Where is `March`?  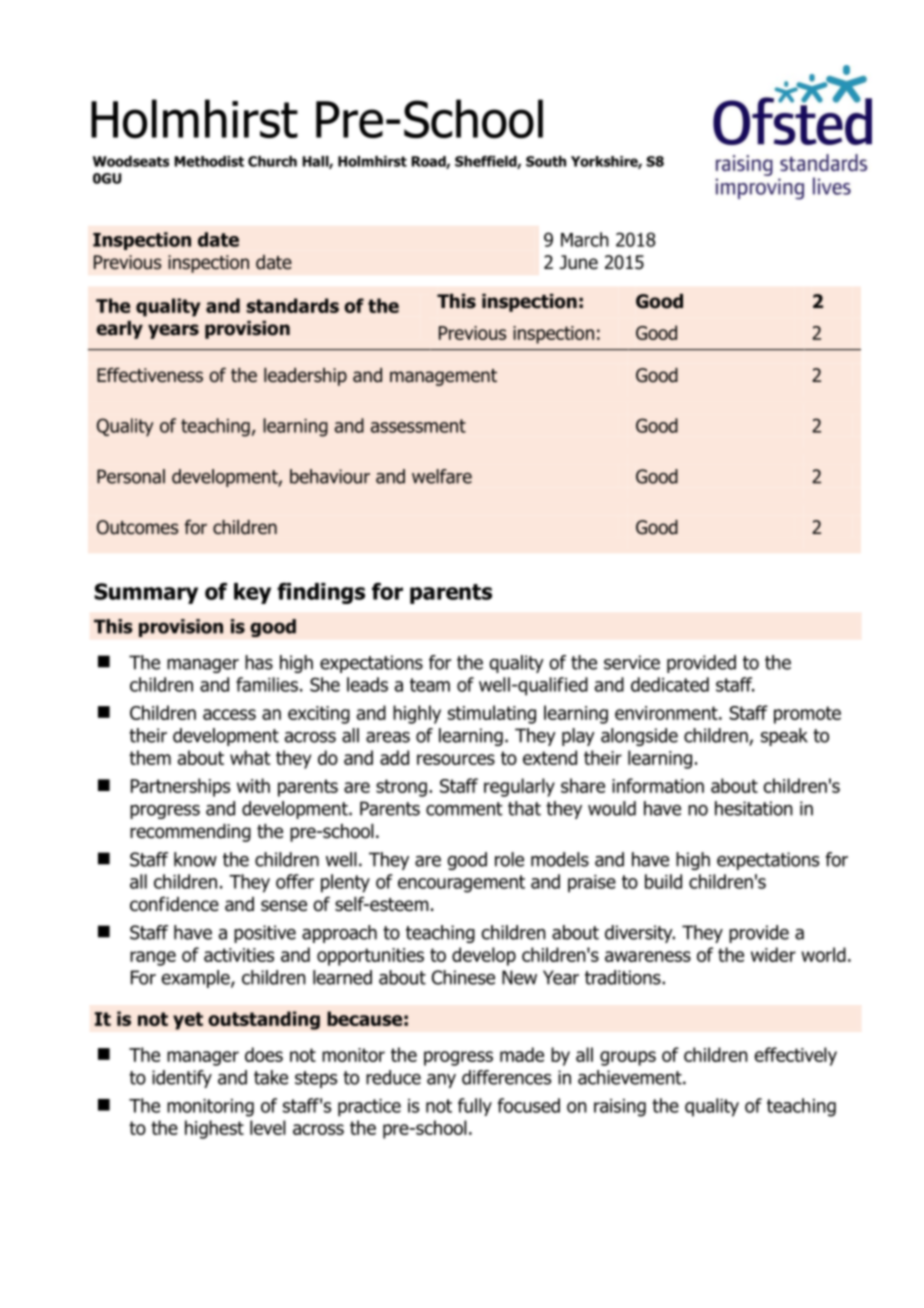
March is located at coordinates (585, 239).
